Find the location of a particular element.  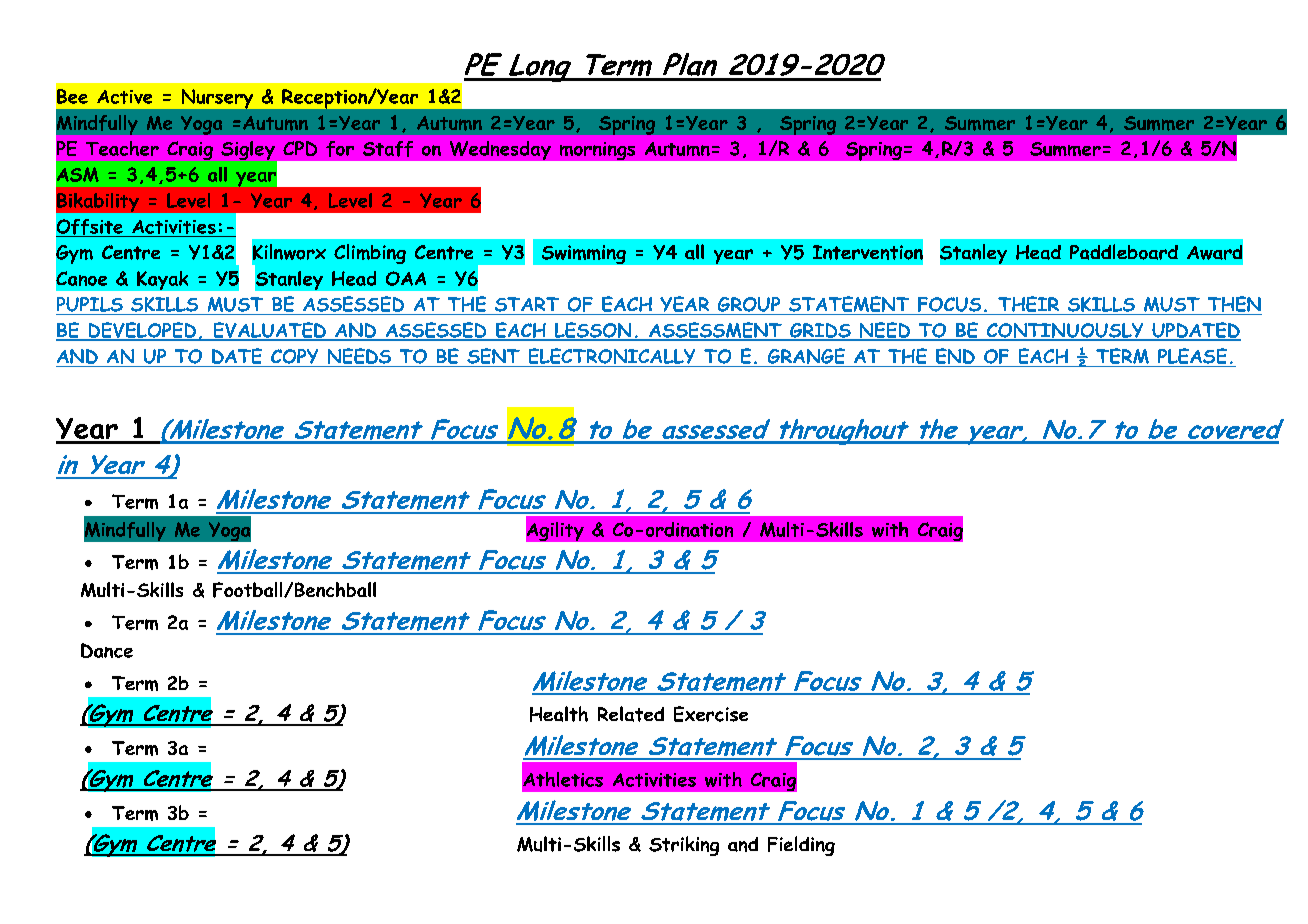

mornings is located at coordinates (597, 151).
